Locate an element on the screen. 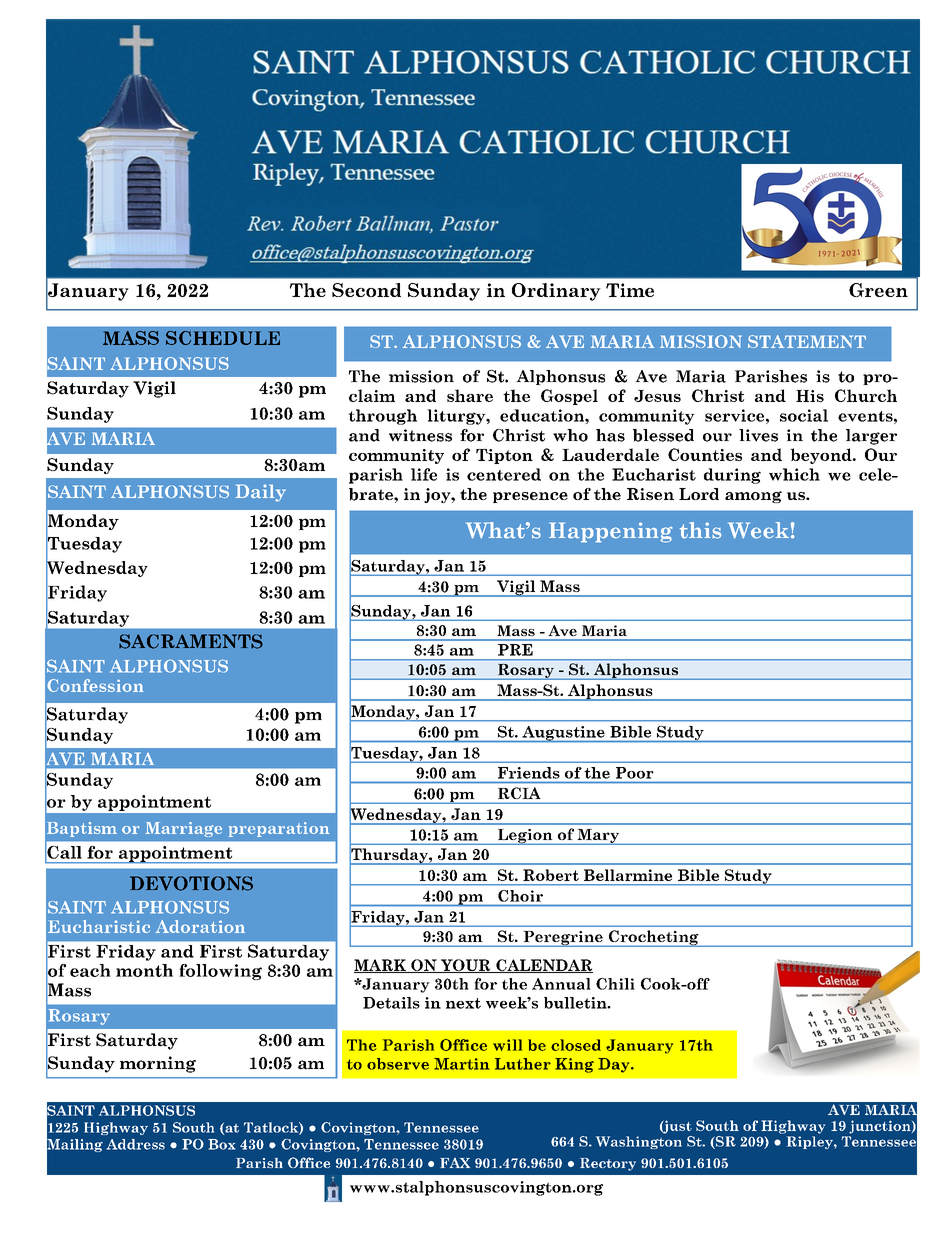 This screenshot has height=1233, width=952. Address is located at coordinates (135, 1144).
